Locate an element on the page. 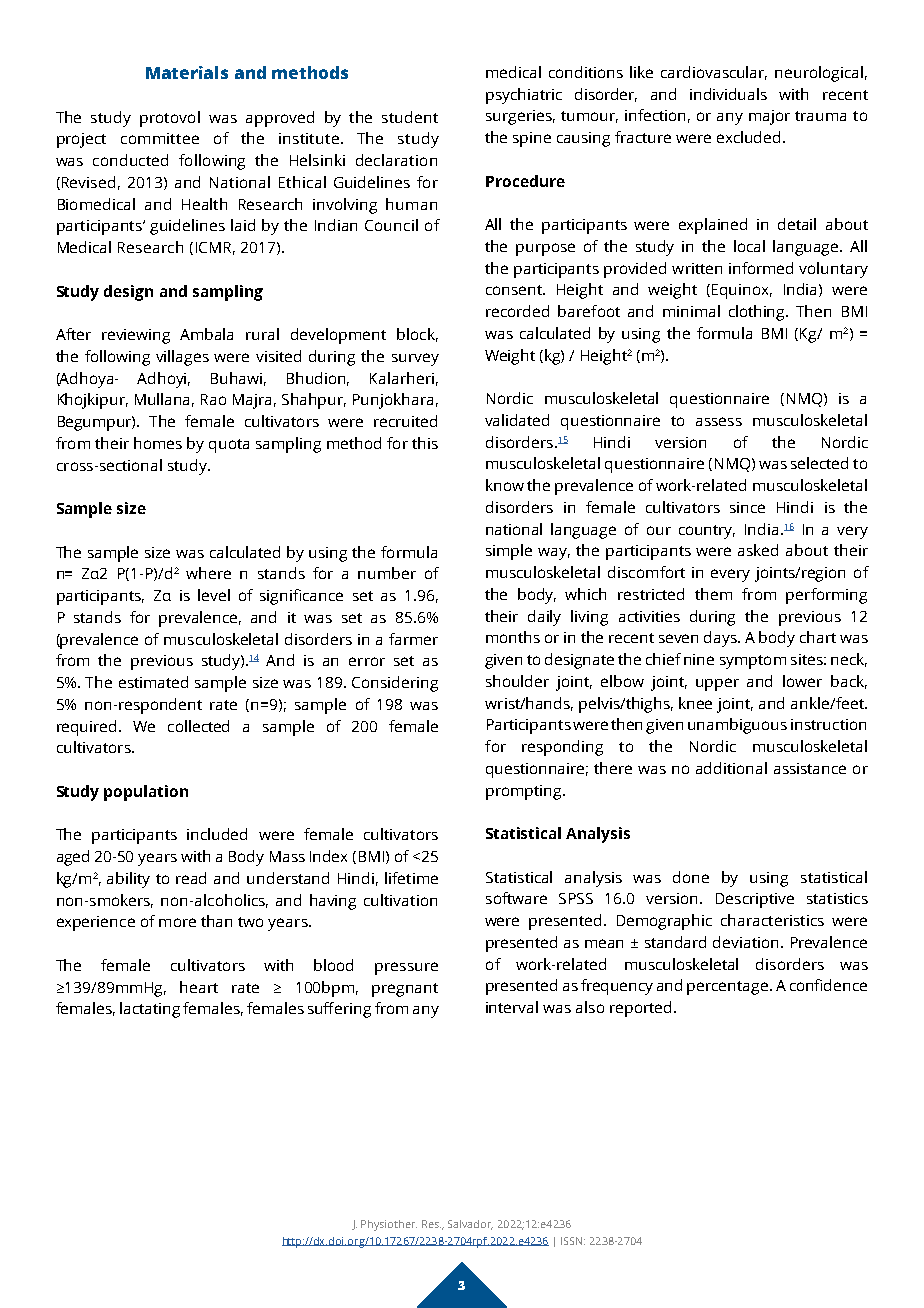  student is located at coordinates (410, 117).
